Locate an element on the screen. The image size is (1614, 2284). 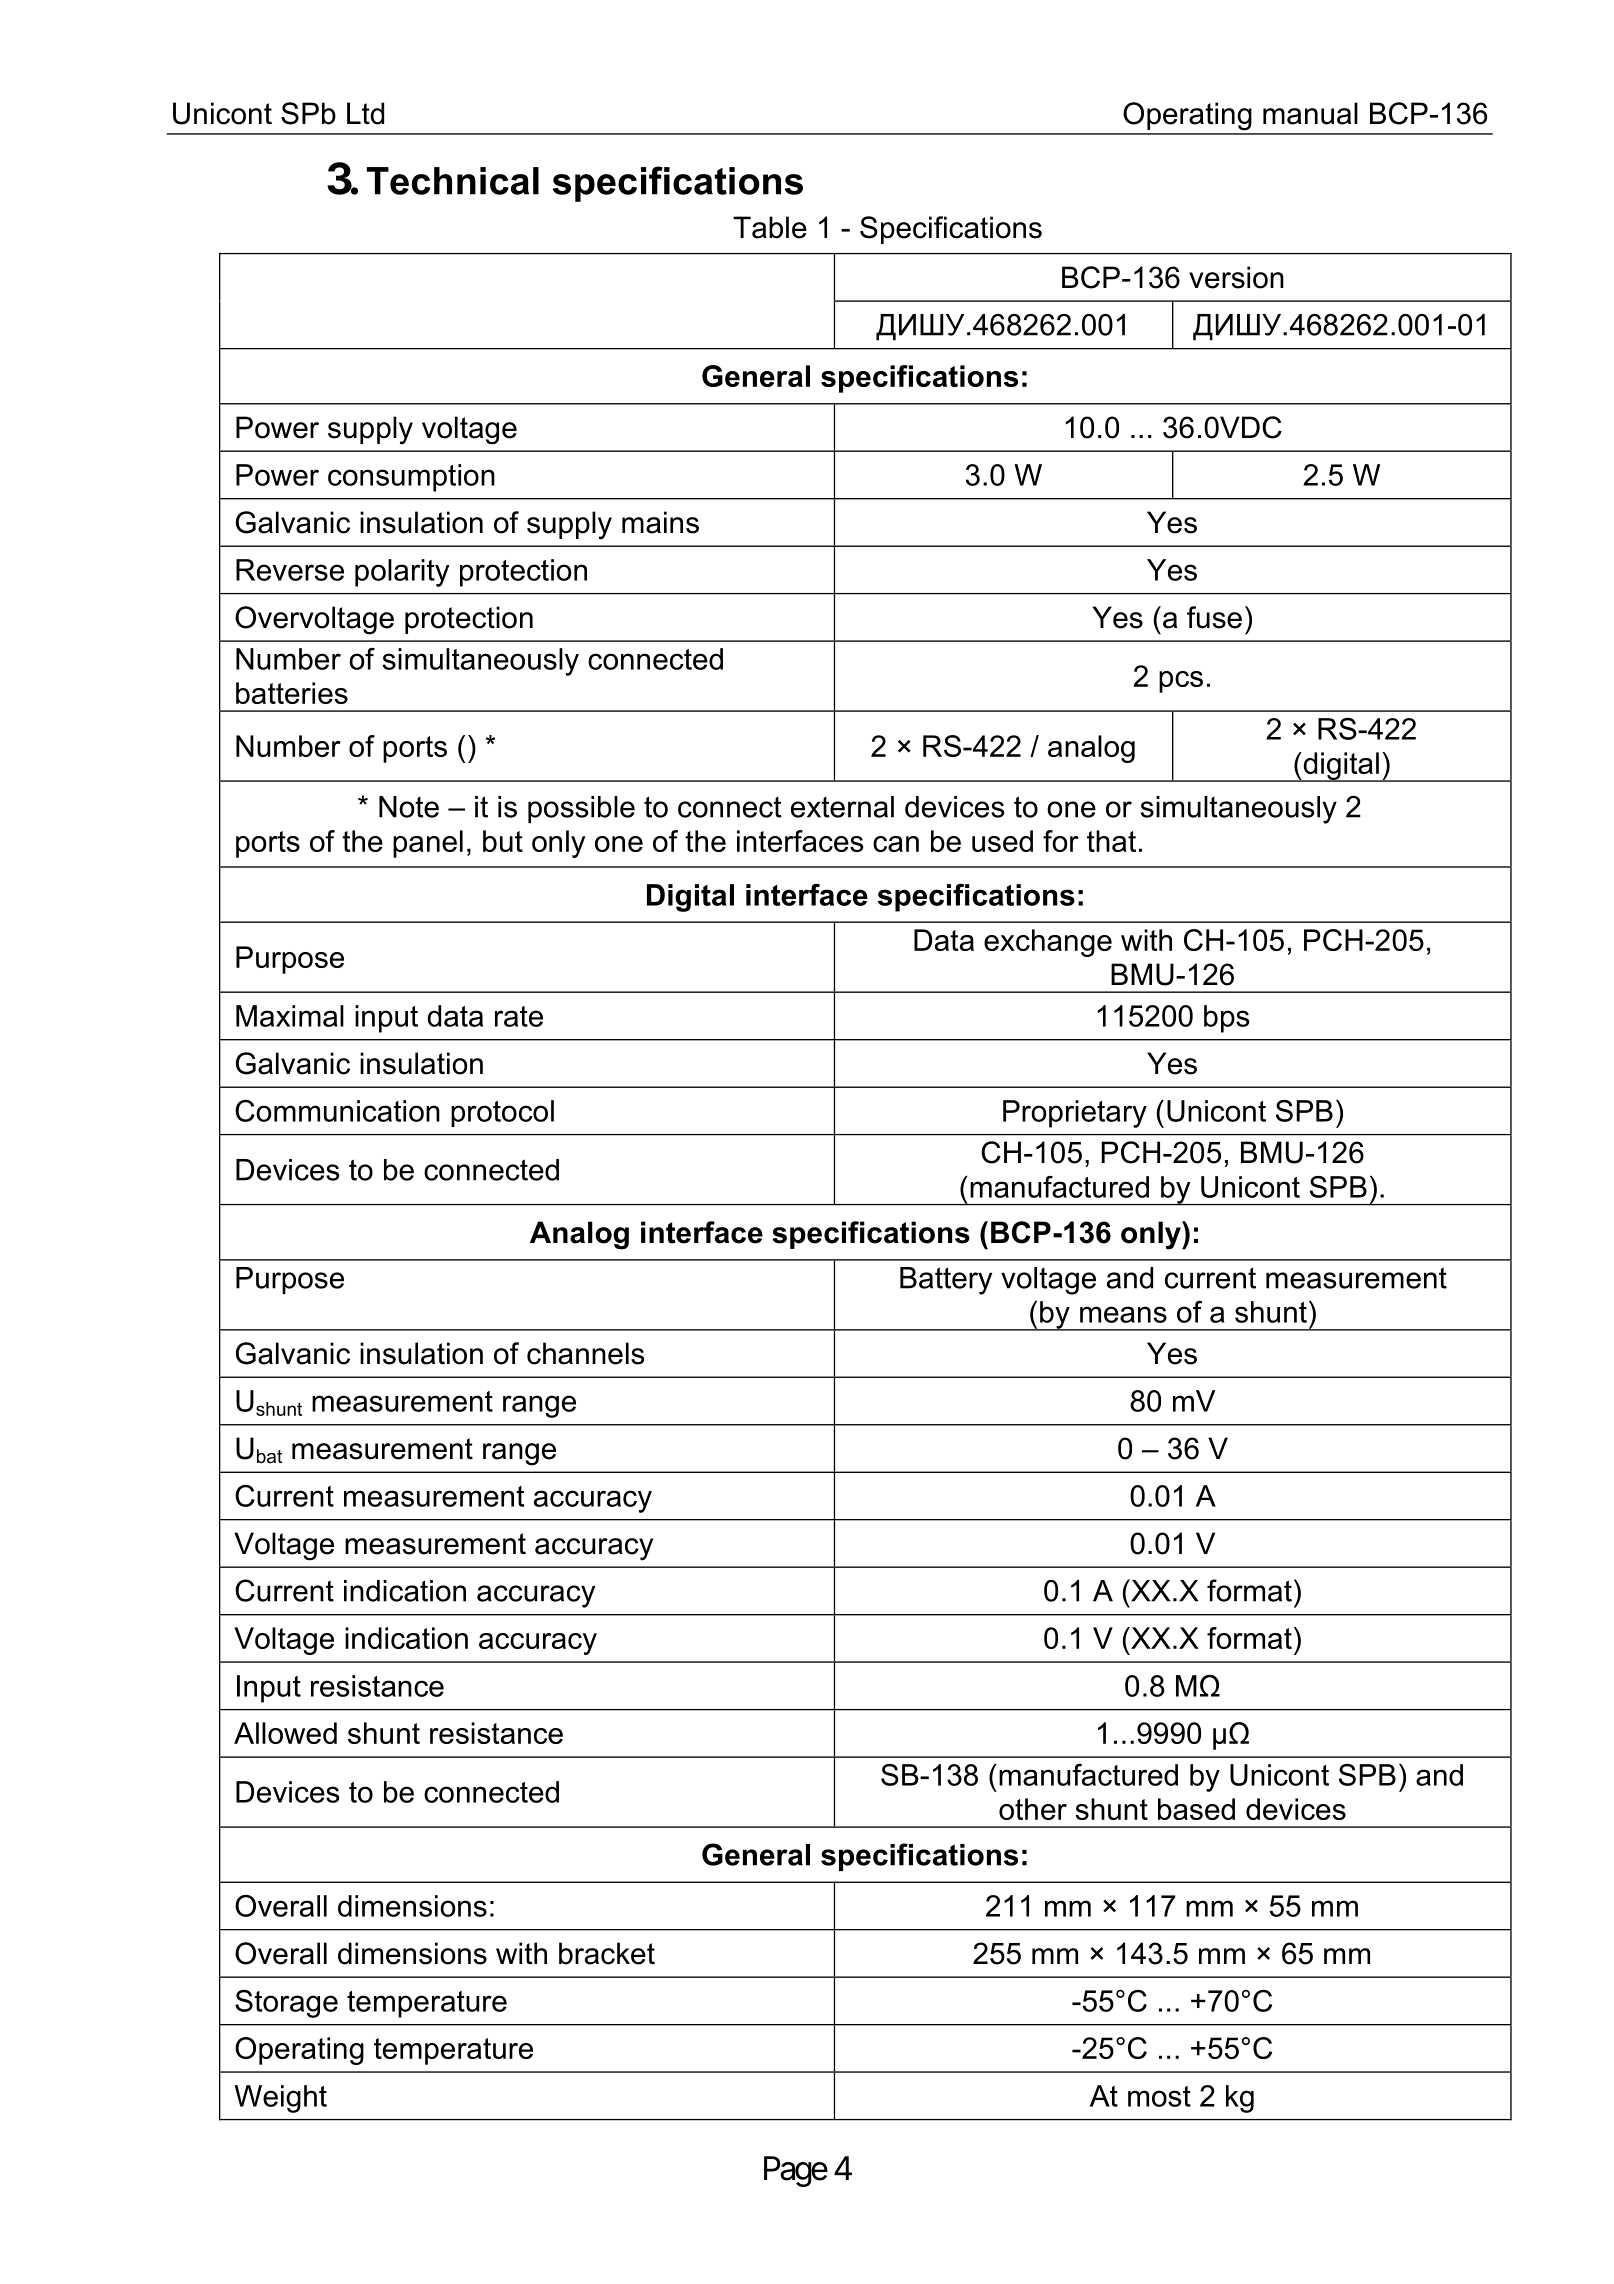
fuse is located at coordinates (1214, 617).
